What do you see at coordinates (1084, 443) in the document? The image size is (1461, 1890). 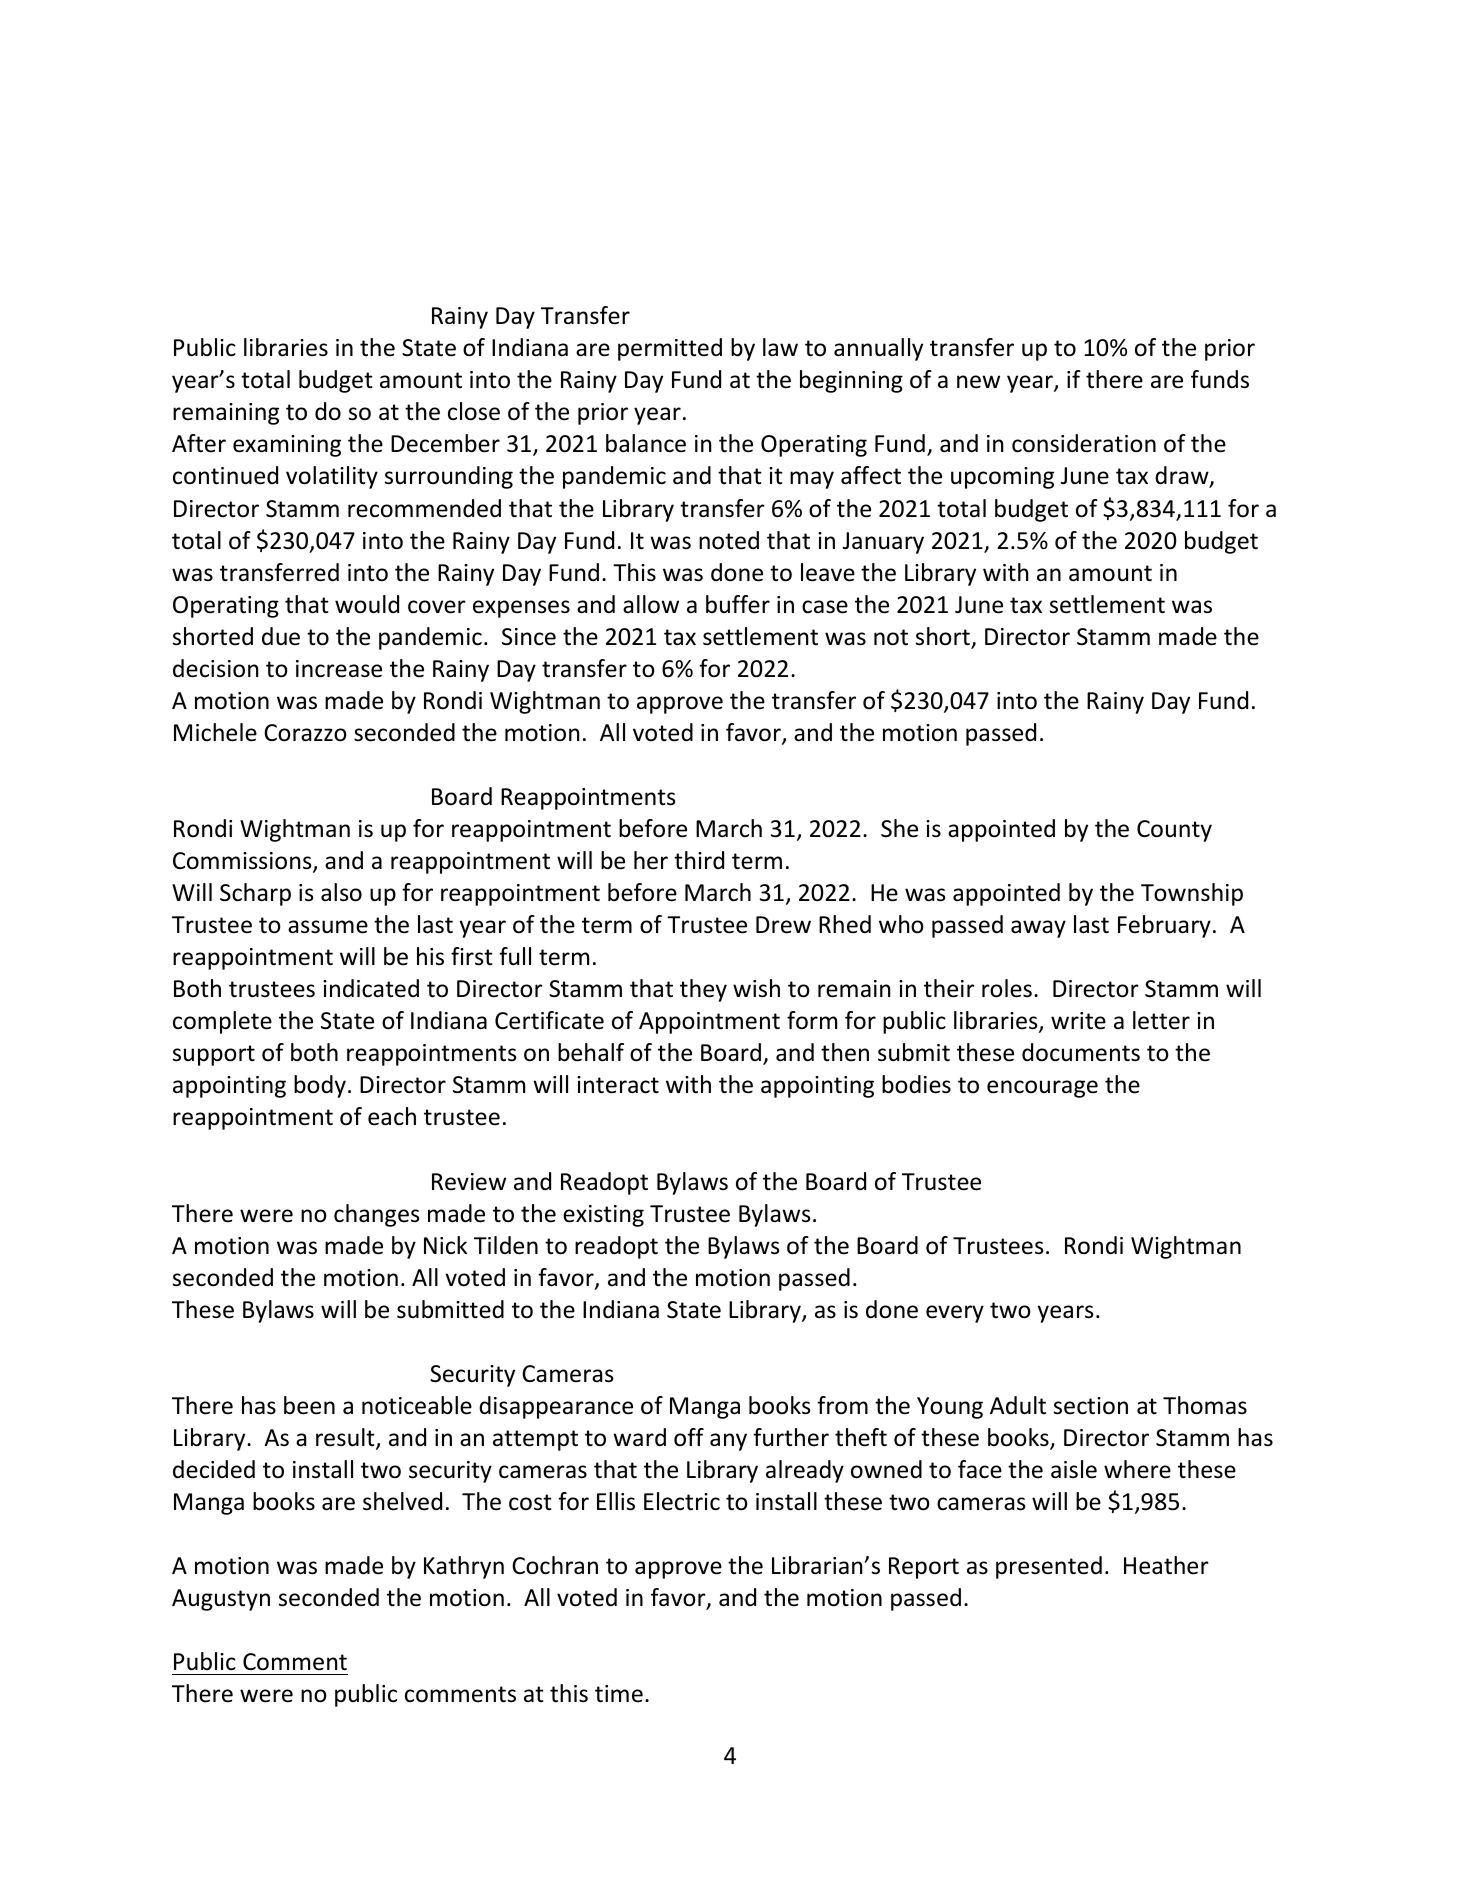 I see `consideration` at bounding box center [1084, 443].
